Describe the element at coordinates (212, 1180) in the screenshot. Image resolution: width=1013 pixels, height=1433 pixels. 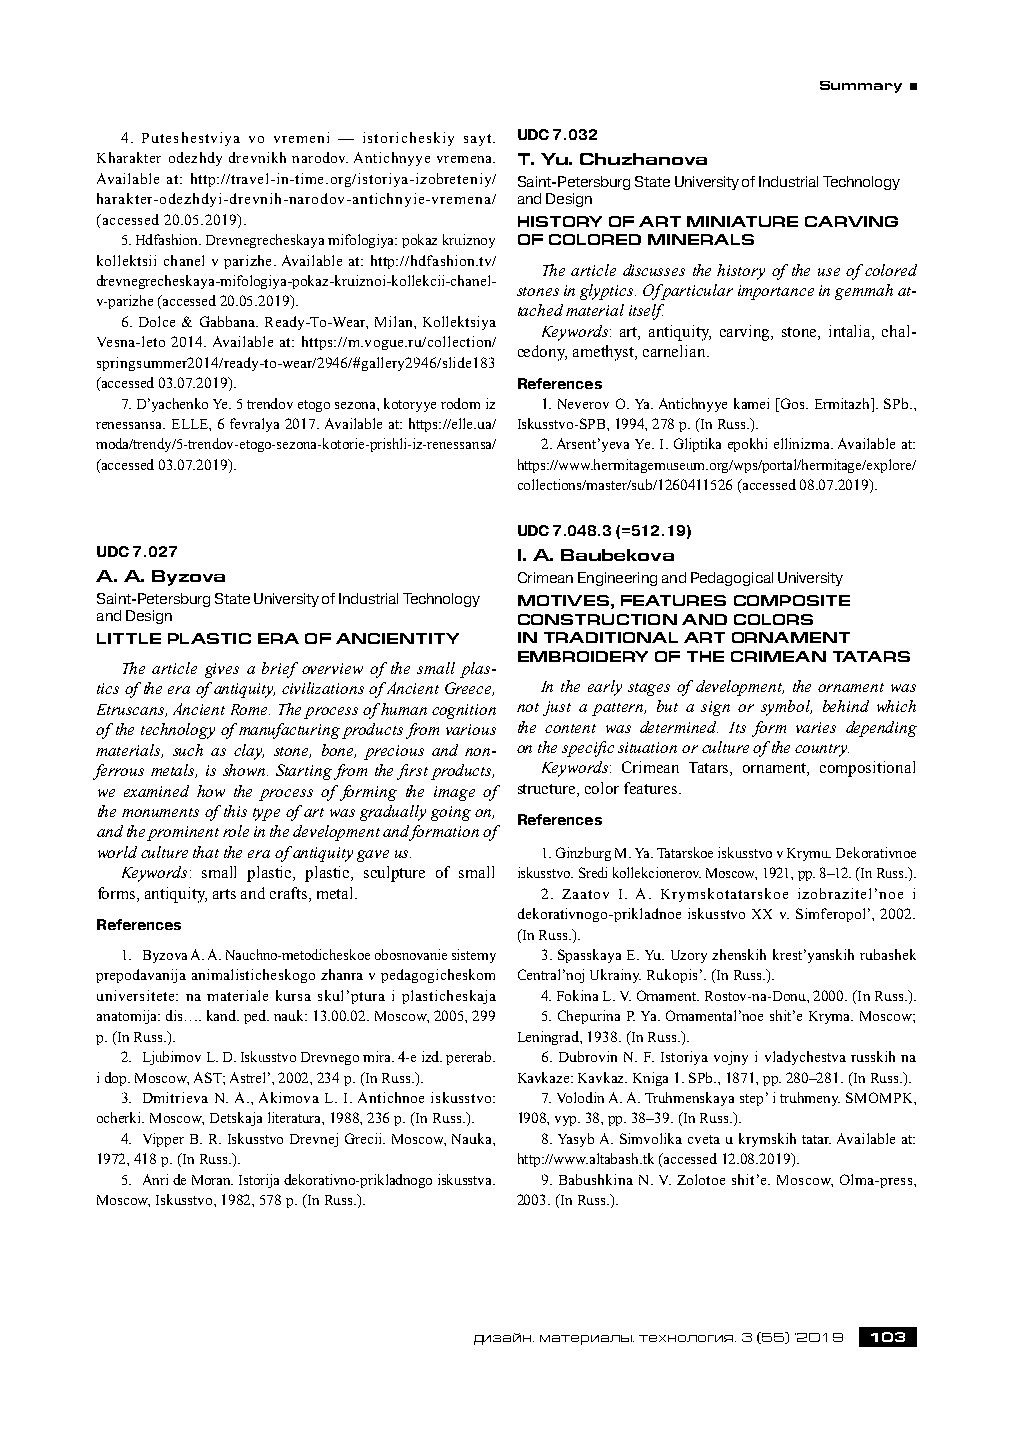
I see `Moran` at that location.
